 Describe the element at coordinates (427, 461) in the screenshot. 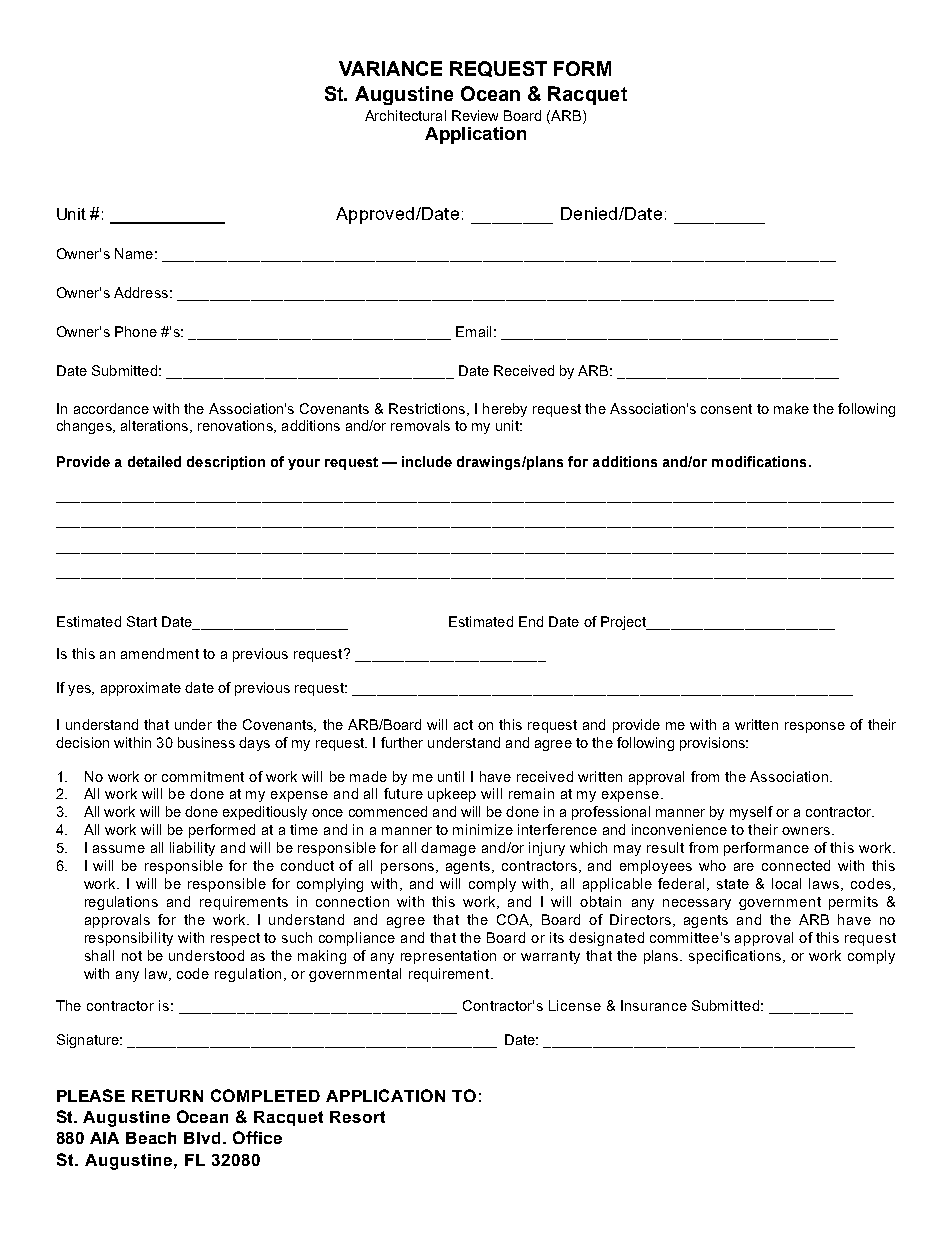

I see `include` at that location.
